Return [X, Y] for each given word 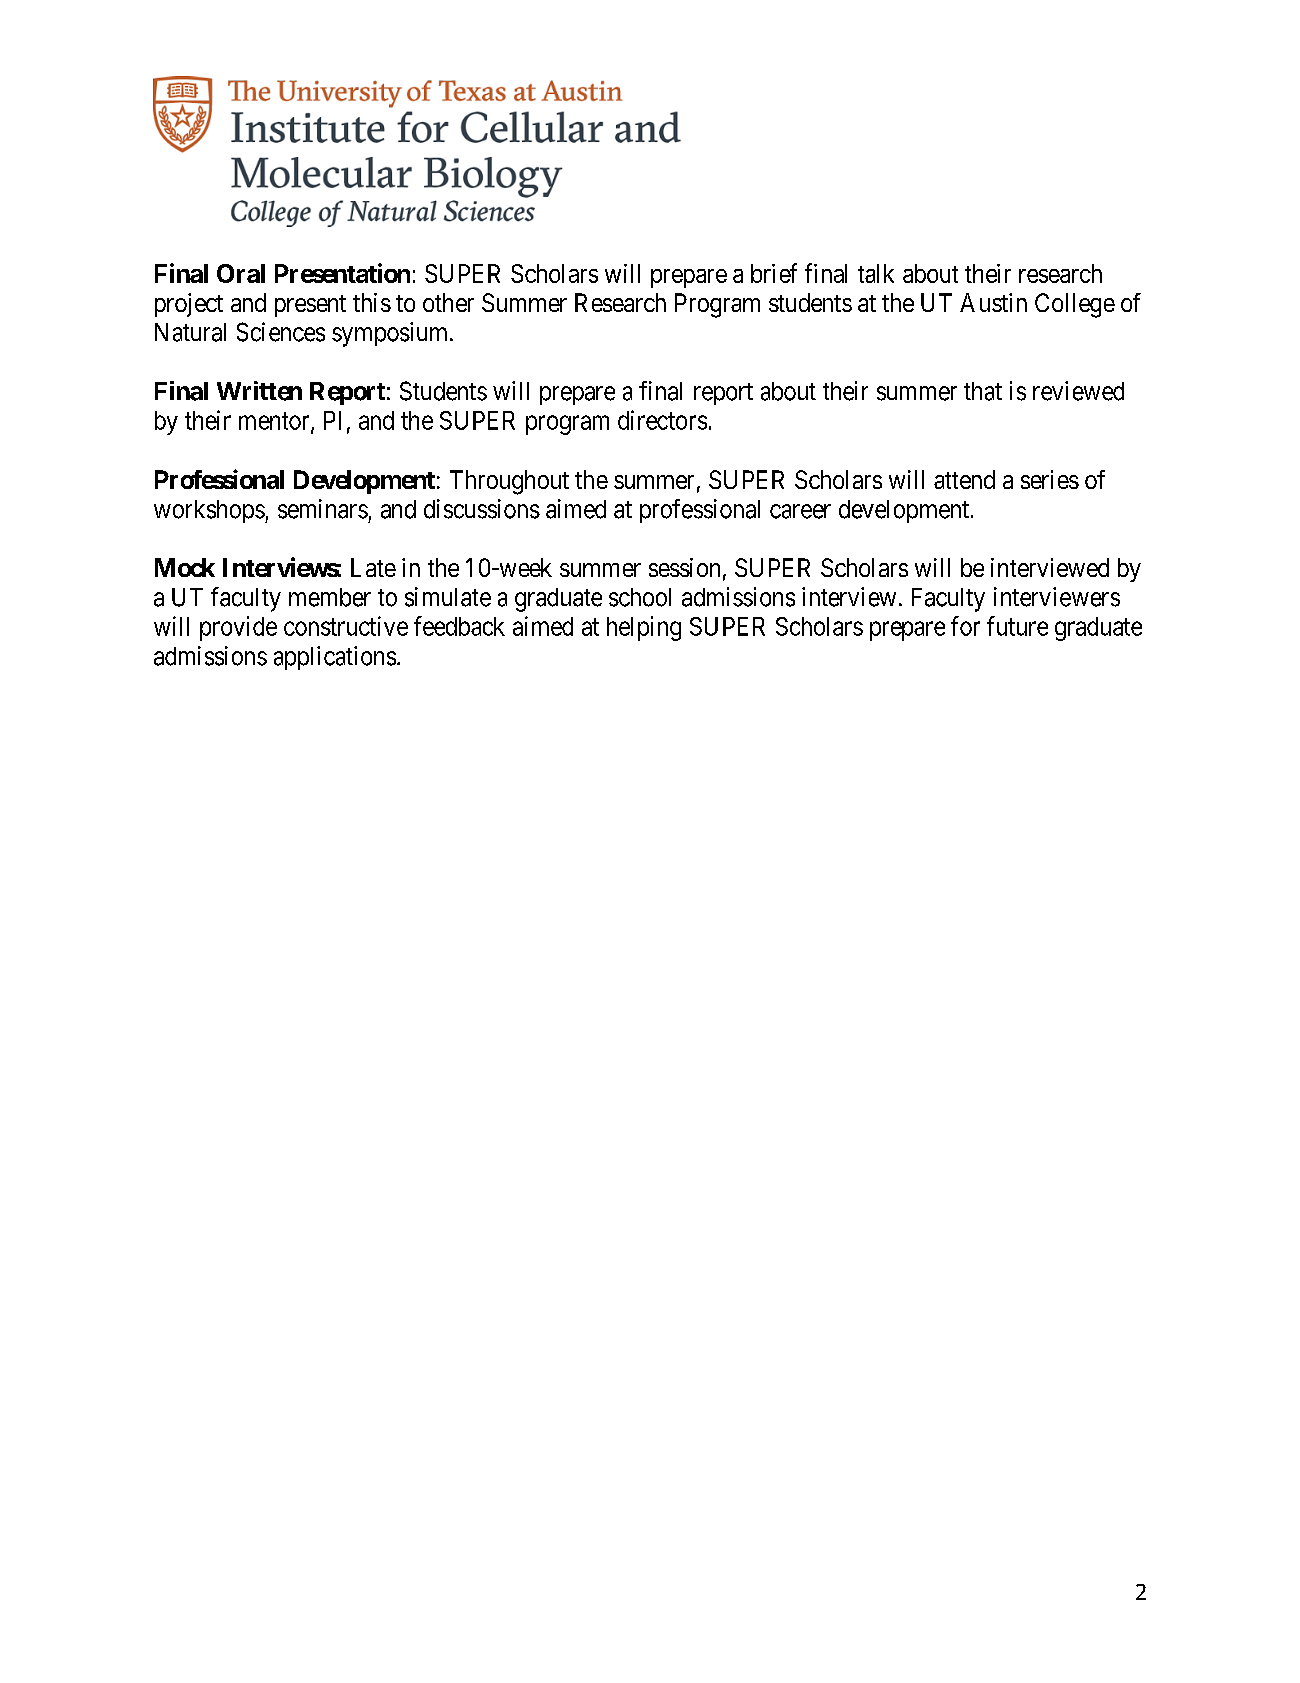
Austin [993, 302]
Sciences [281, 332]
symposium [391, 334]
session [684, 567]
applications [335, 658]
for [965, 626]
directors [662, 420]
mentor [275, 422]
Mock [185, 567]
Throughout [509, 482]
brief [774, 273]
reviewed [1078, 391]
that [983, 391]
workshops [209, 511]
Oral [241, 273]
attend [964, 479]
